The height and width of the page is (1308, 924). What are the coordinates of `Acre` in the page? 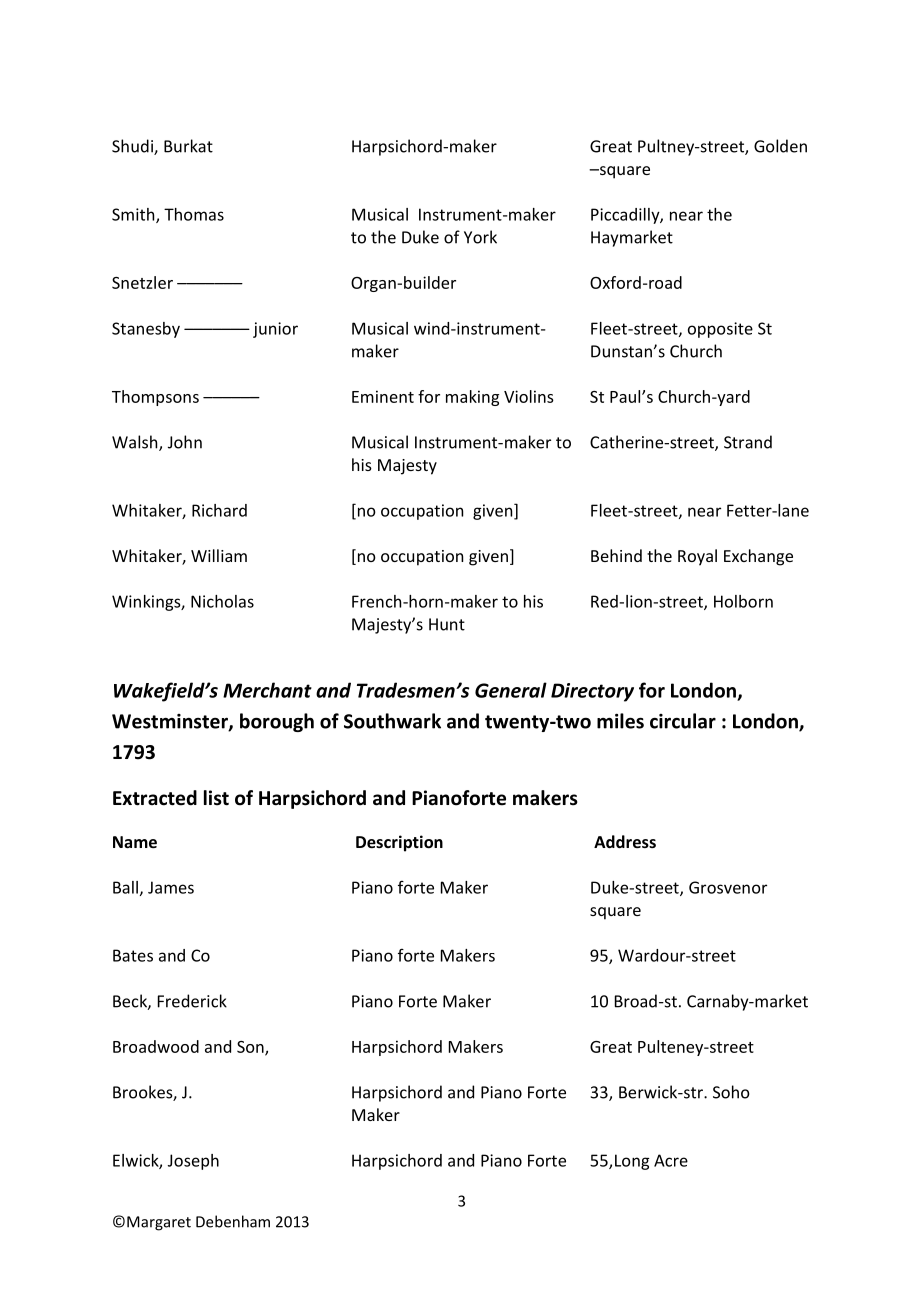 It's located at (671, 1160).
